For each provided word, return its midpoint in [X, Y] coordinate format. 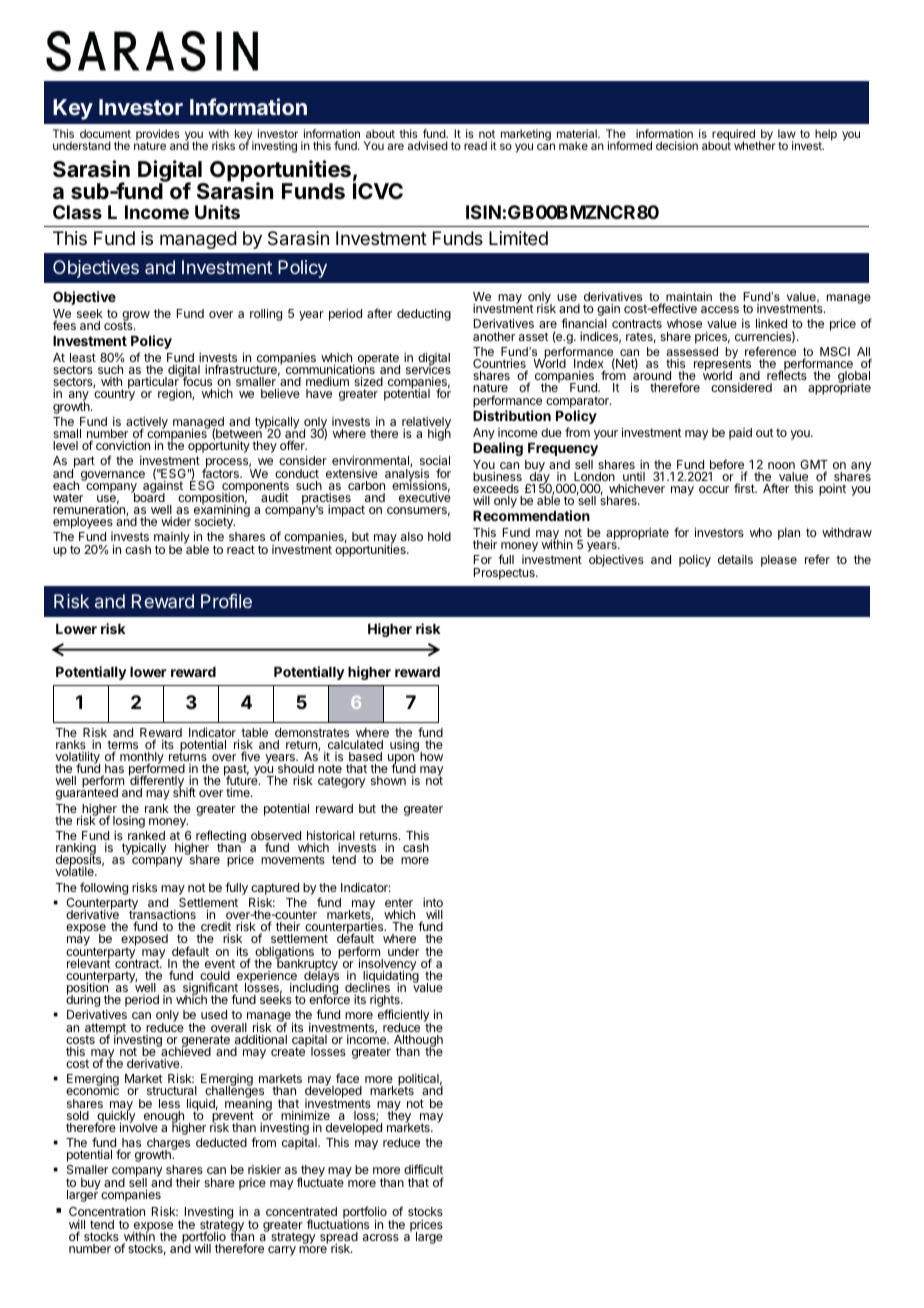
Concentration [107, 1211]
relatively [426, 424]
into [433, 902]
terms [122, 746]
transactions [162, 915]
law [787, 133]
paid [740, 434]
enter [399, 902]
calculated [355, 744]
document [105, 133]
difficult [424, 1171]
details [735, 559]
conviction [123, 445]
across [381, 1237]
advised [428, 145]
